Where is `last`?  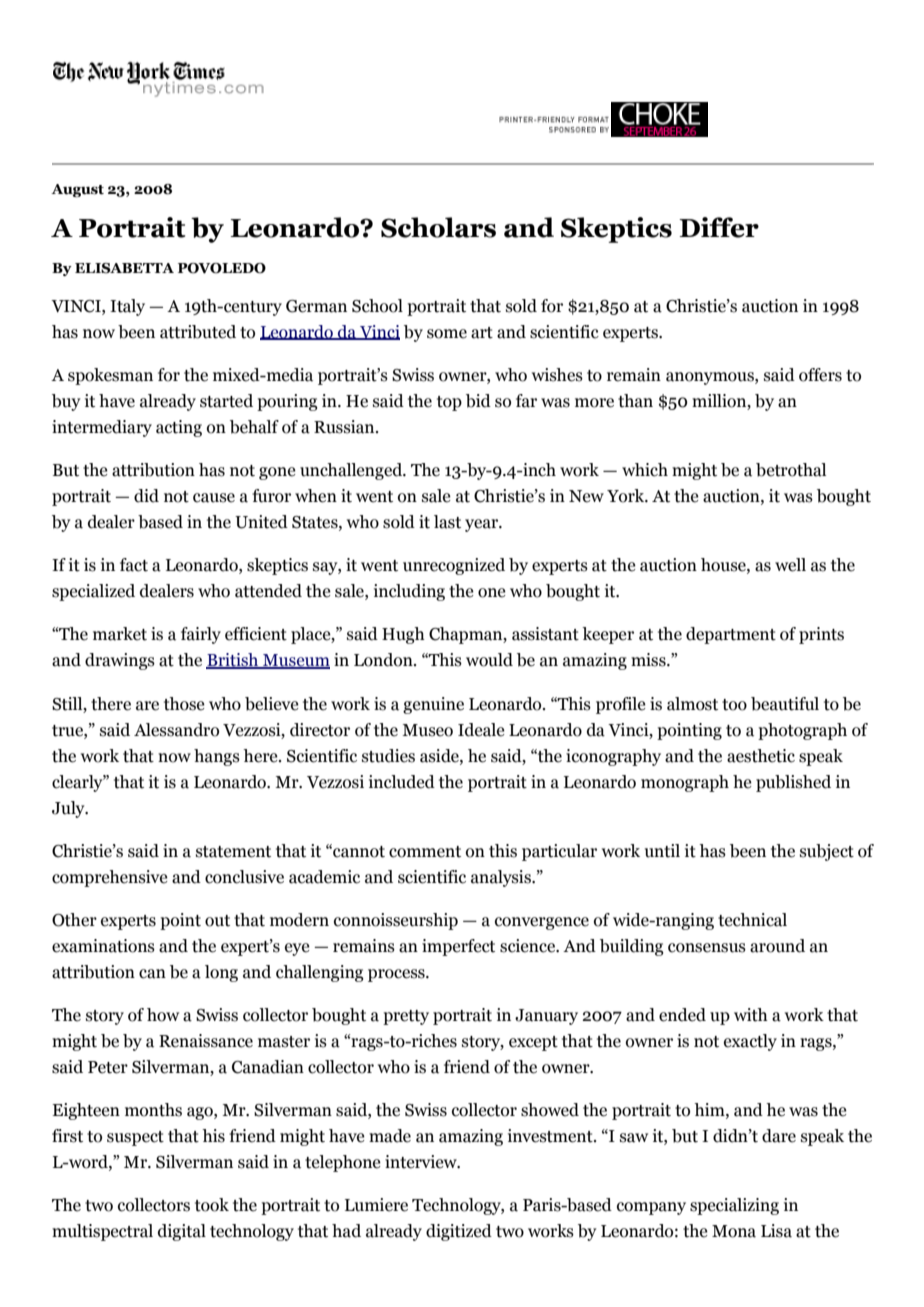 last is located at coordinates (447, 522).
